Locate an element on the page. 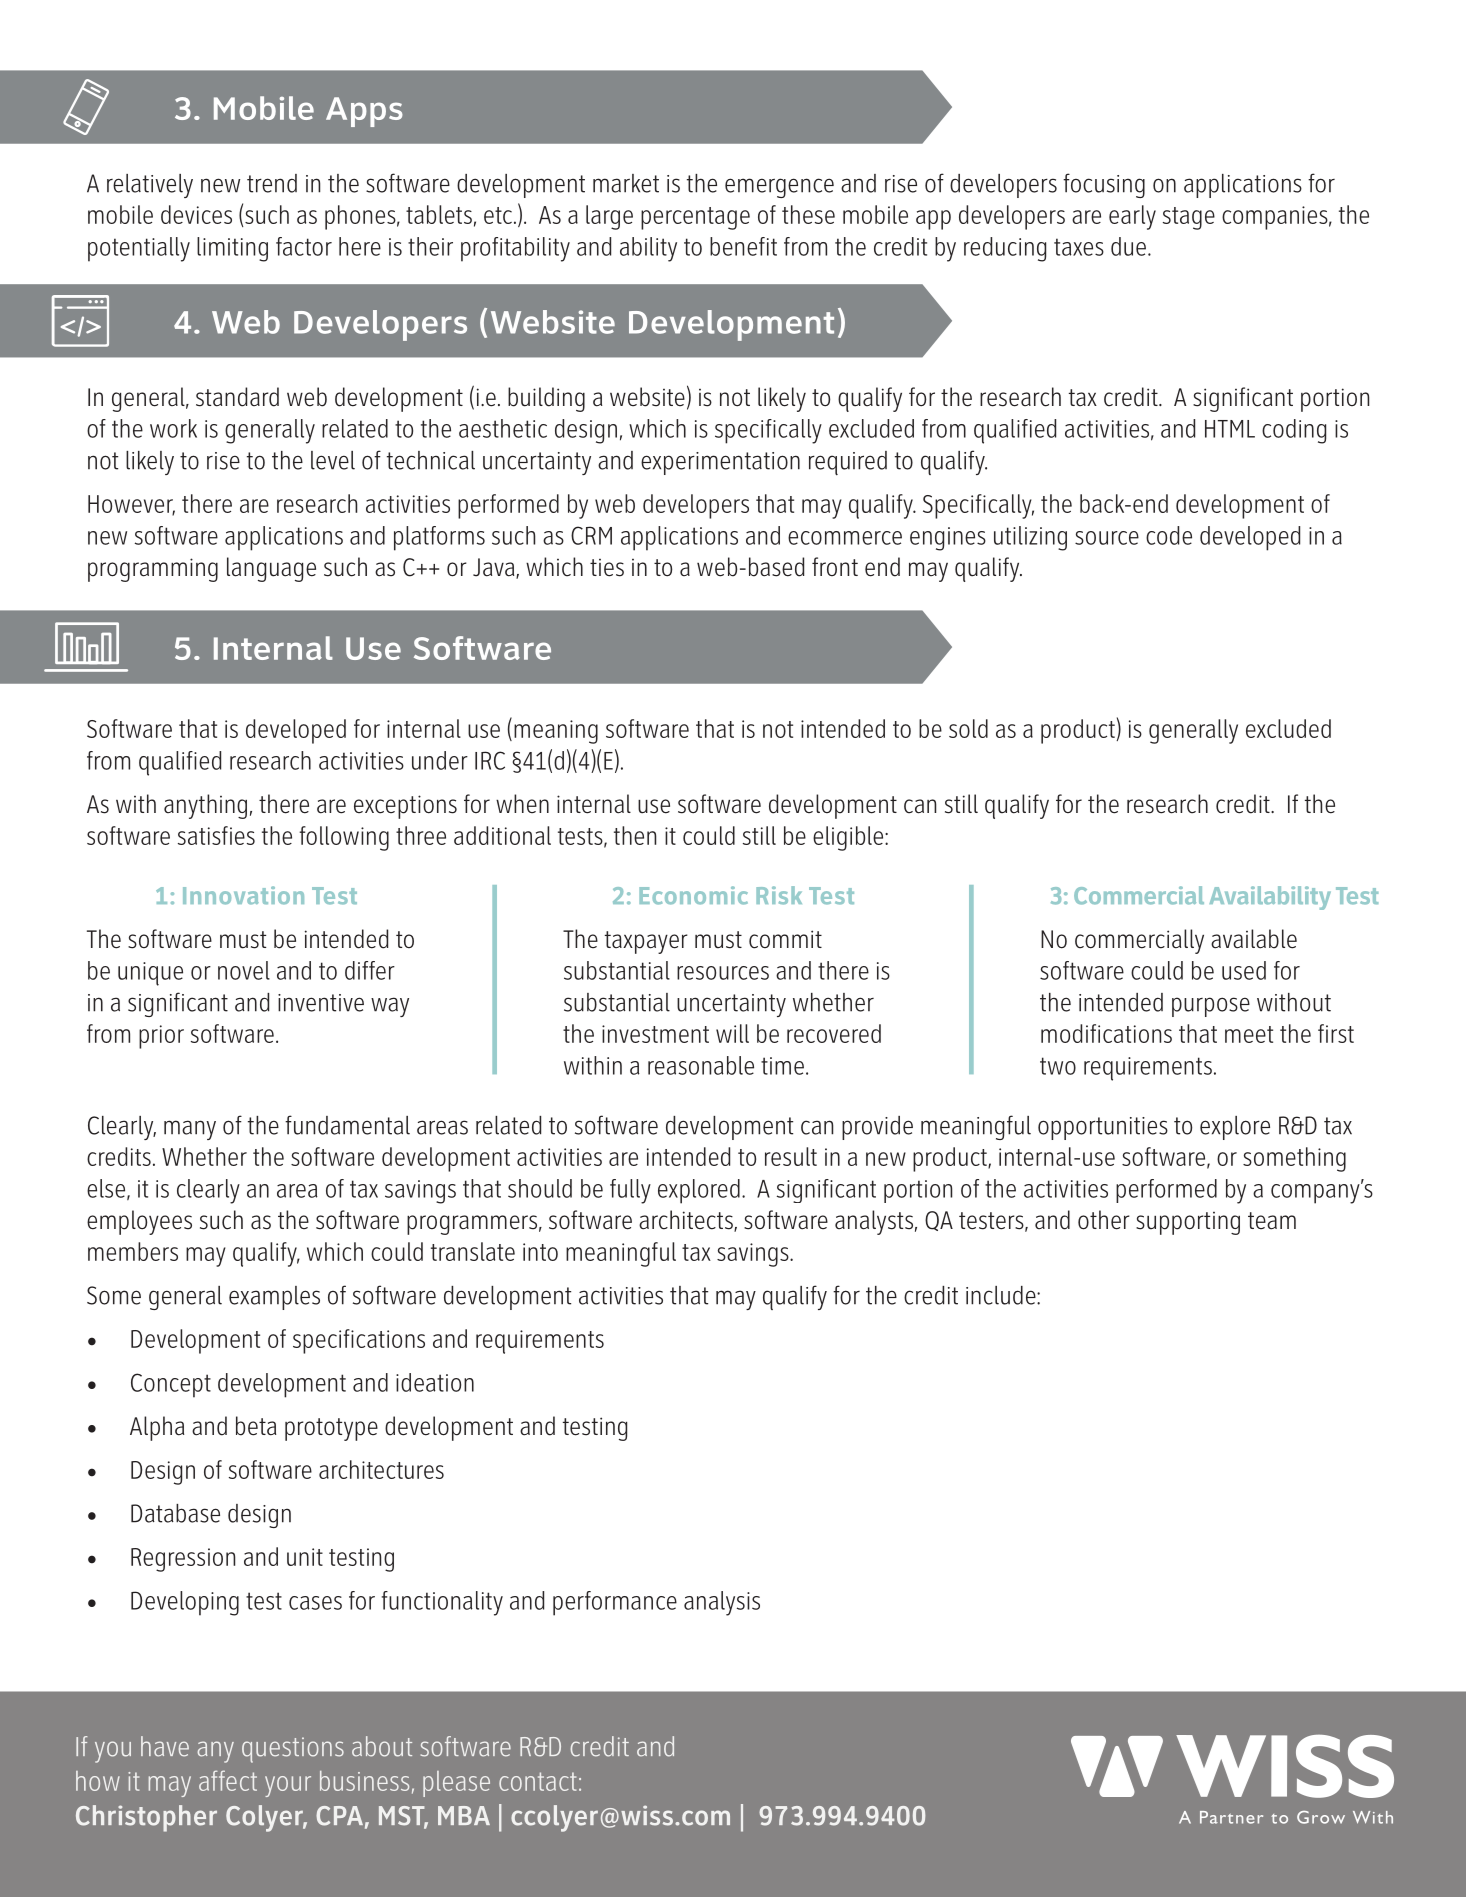  contact is located at coordinates (538, 1781).
